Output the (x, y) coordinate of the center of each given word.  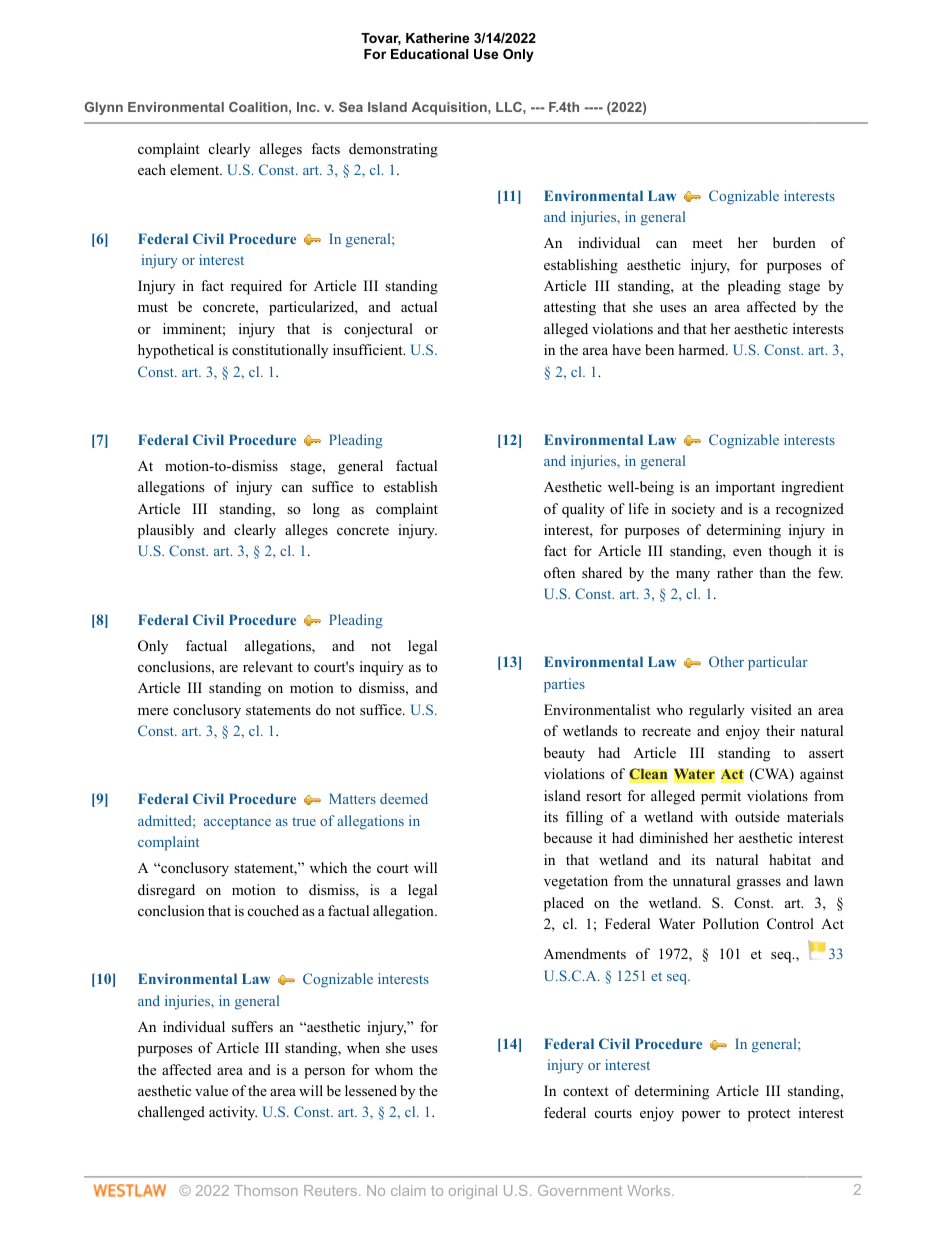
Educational (429, 54)
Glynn (104, 108)
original (473, 1192)
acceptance (237, 823)
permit (721, 797)
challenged (171, 1113)
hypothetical (176, 351)
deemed (404, 798)
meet (707, 243)
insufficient (369, 349)
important (745, 488)
